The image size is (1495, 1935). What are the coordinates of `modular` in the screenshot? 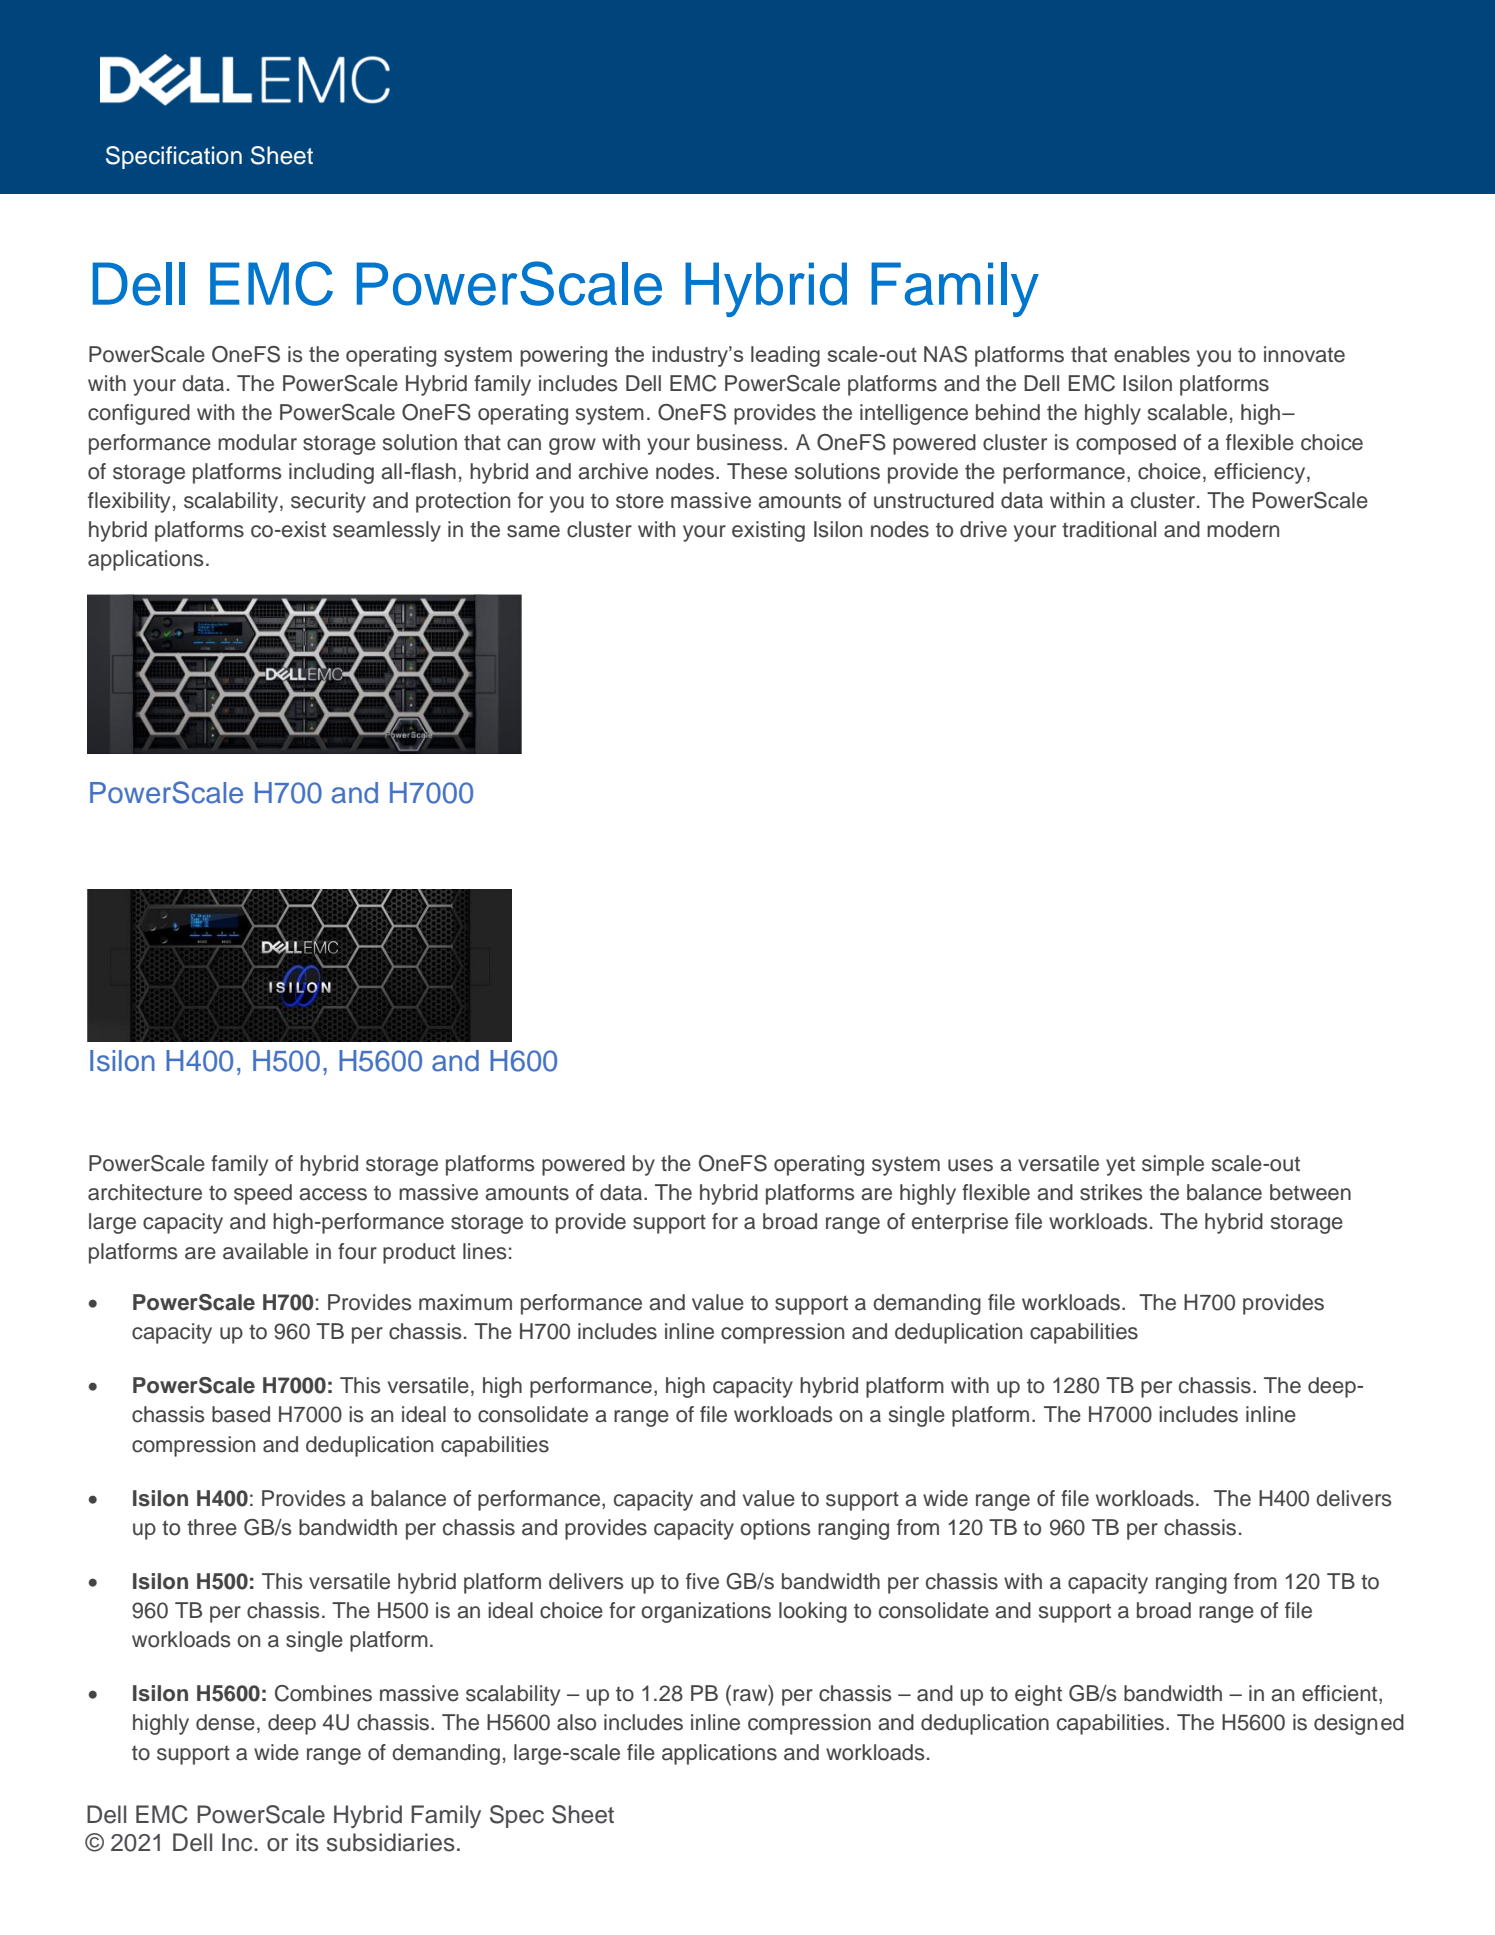 It's located at (257, 442).
